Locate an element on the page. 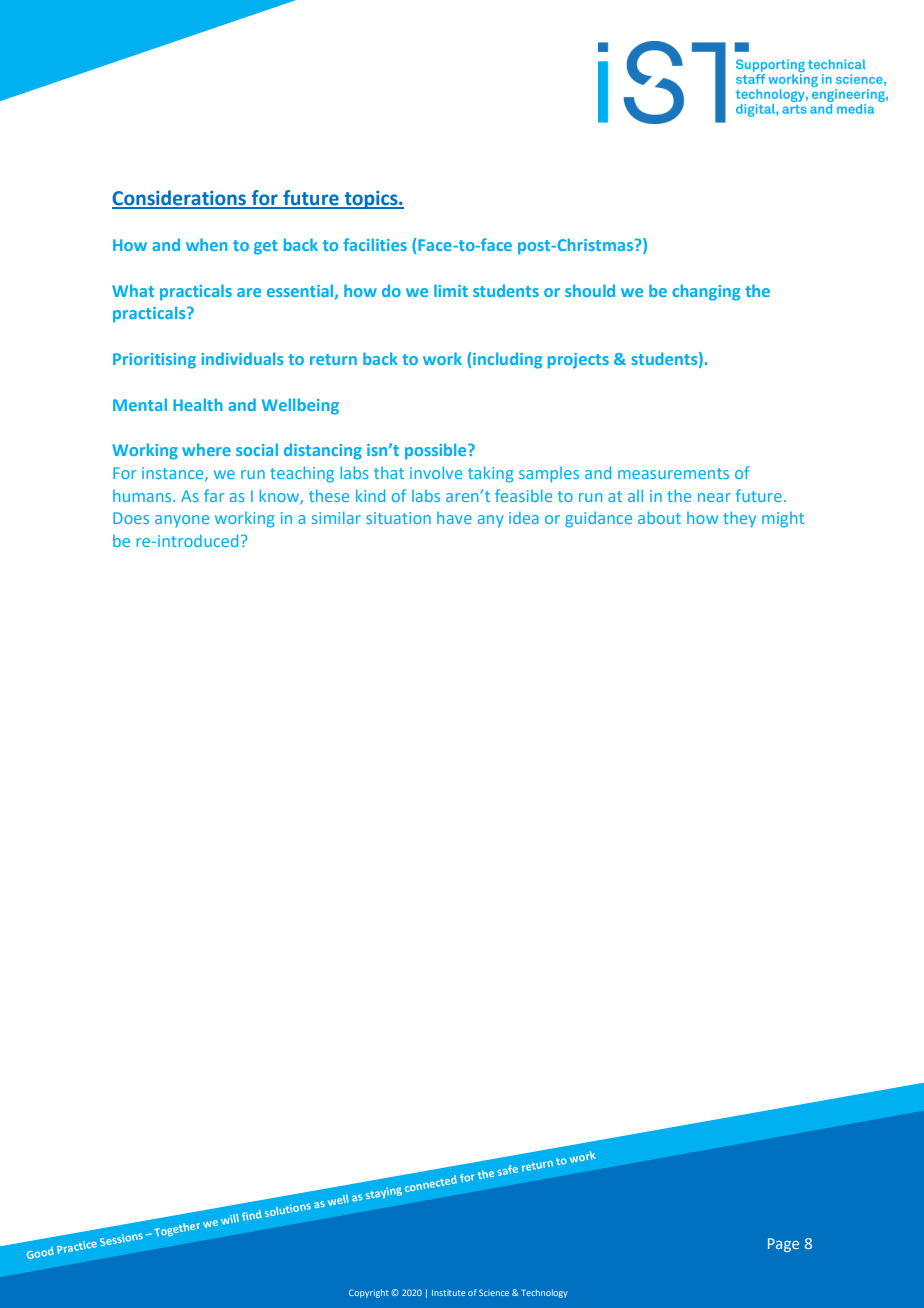  have is located at coordinates (454, 518).
